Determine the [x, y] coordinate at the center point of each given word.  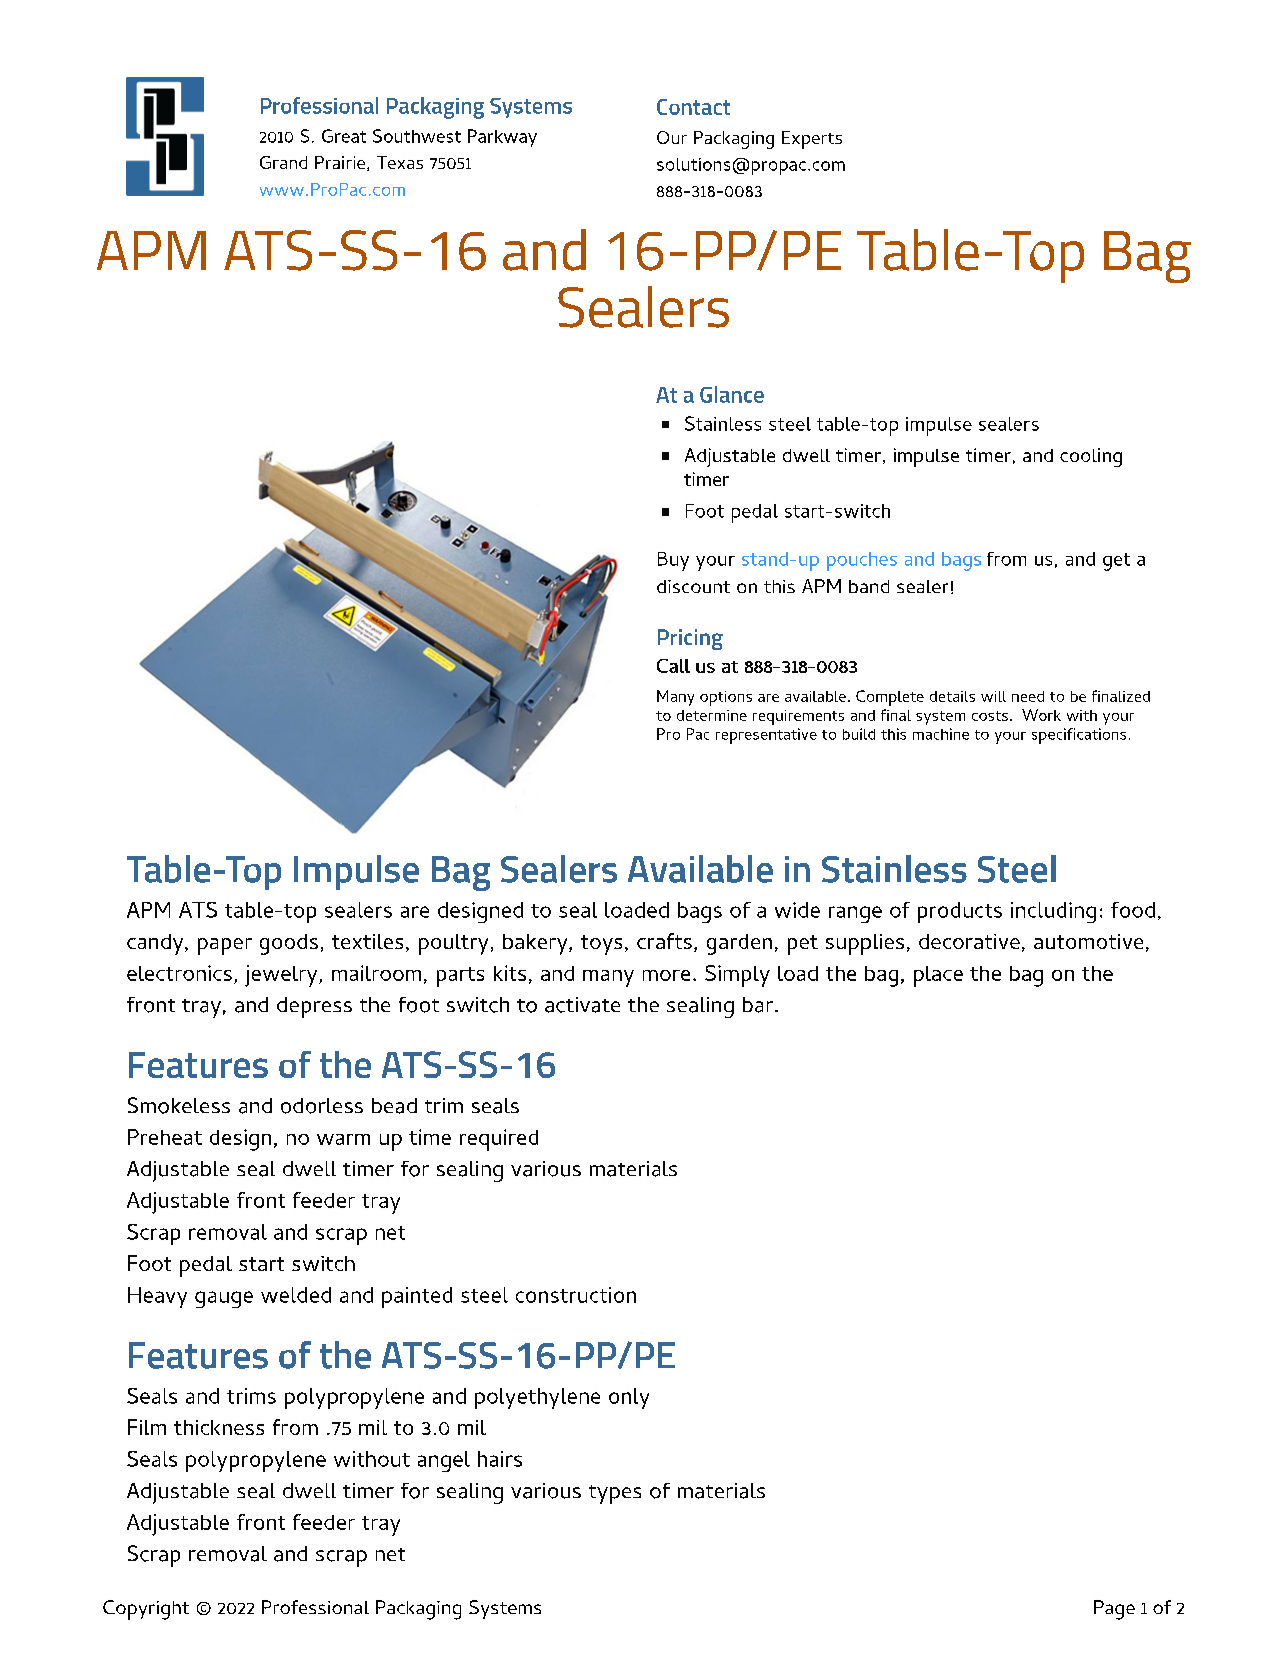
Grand [283, 162]
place [938, 976]
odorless [322, 1106]
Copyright [146, 1610]
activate [582, 1005]
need [1028, 696]
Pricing [690, 639]
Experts [812, 140]
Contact [693, 107]
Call [673, 666]
